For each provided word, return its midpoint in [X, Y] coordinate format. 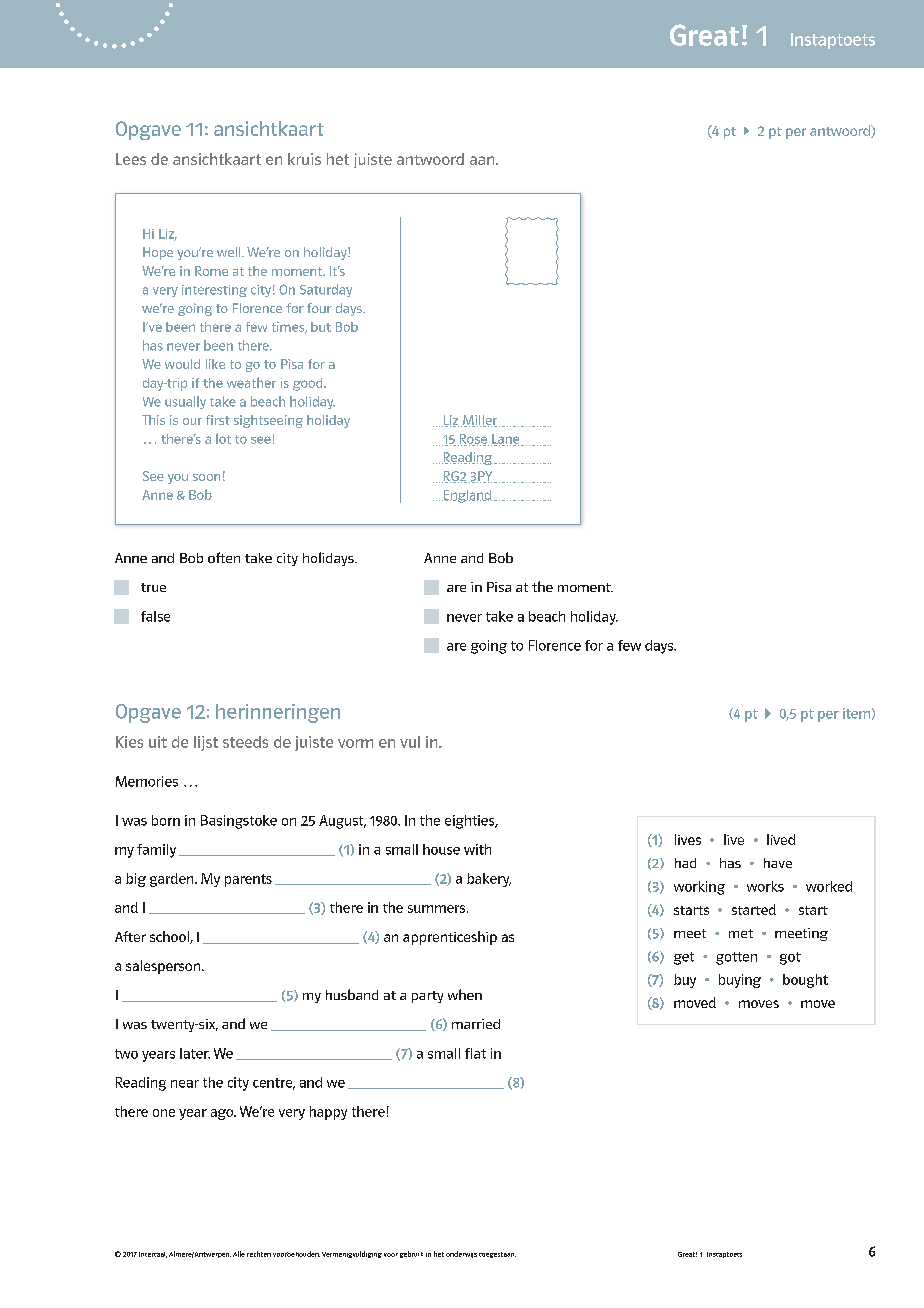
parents [248, 880]
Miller [480, 421]
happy [328, 1113]
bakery [489, 880]
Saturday [326, 290]
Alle [239, 1254]
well [230, 252]
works [765, 886]
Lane [506, 440]
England [467, 496]
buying [740, 981]
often [224, 557]
